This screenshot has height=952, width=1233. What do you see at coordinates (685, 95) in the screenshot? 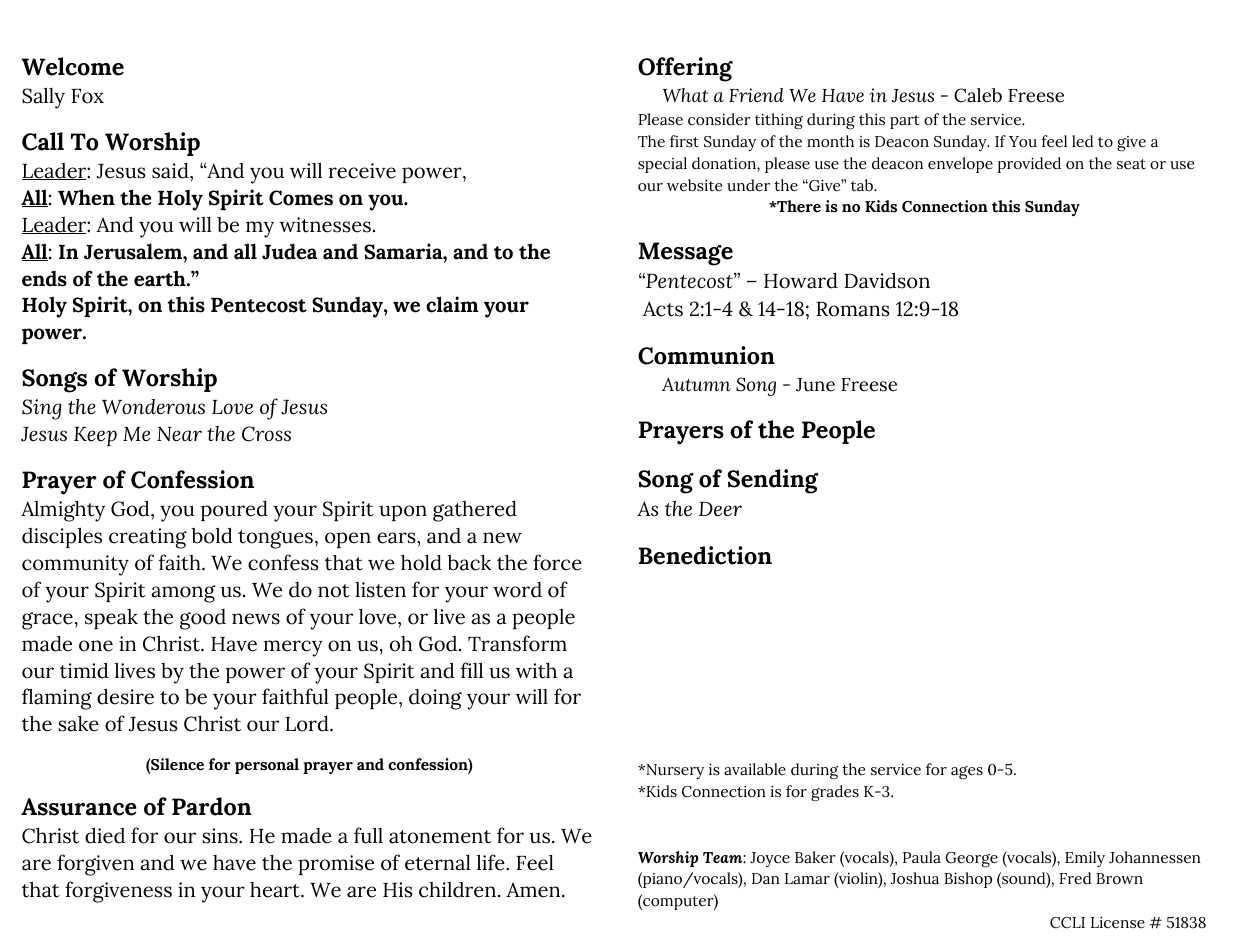
I see `What` at bounding box center [685, 95].
